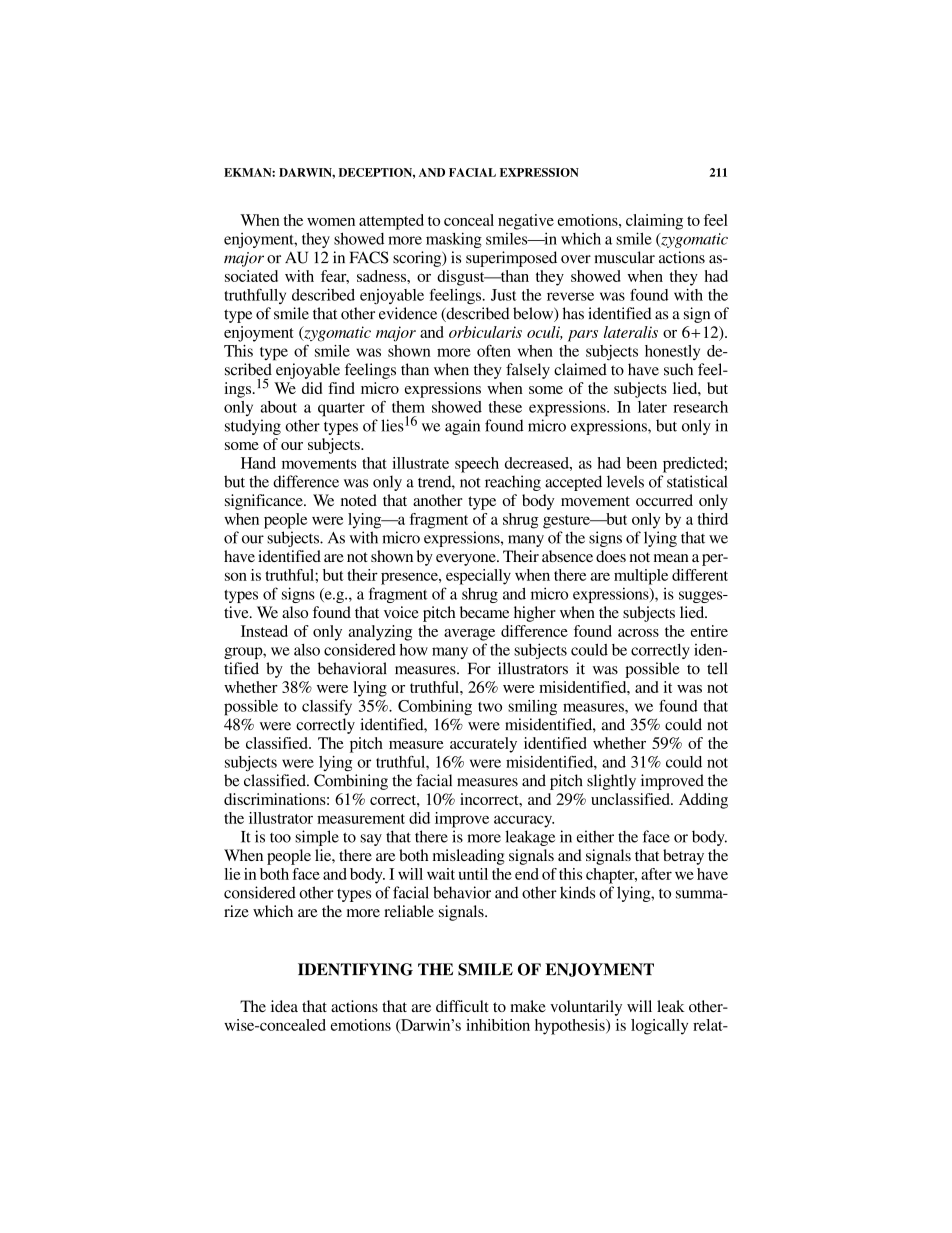 Image resolution: width=952 pixels, height=1233 pixels. What do you see at coordinates (462, 1006) in the image?
I see `difficult` at bounding box center [462, 1006].
